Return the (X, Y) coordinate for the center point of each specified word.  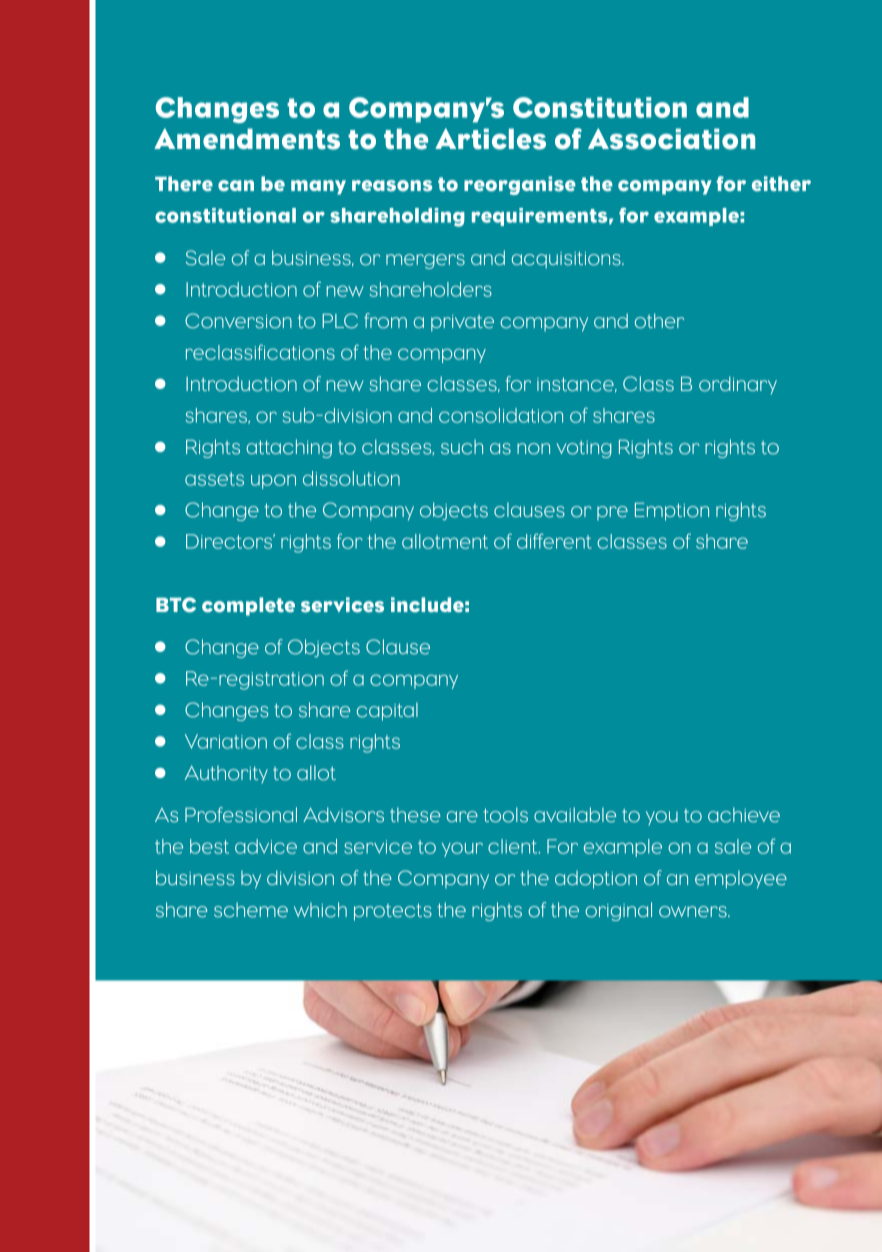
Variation (226, 741)
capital (387, 711)
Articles (490, 139)
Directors (230, 541)
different (554, 541)
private (462, 323)
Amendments (247, 139)
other (659, 321)
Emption (672, 512)
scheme (251, 910)
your (462, 849)
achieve (744, 815)
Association (671, 139)
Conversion (238, 321)
